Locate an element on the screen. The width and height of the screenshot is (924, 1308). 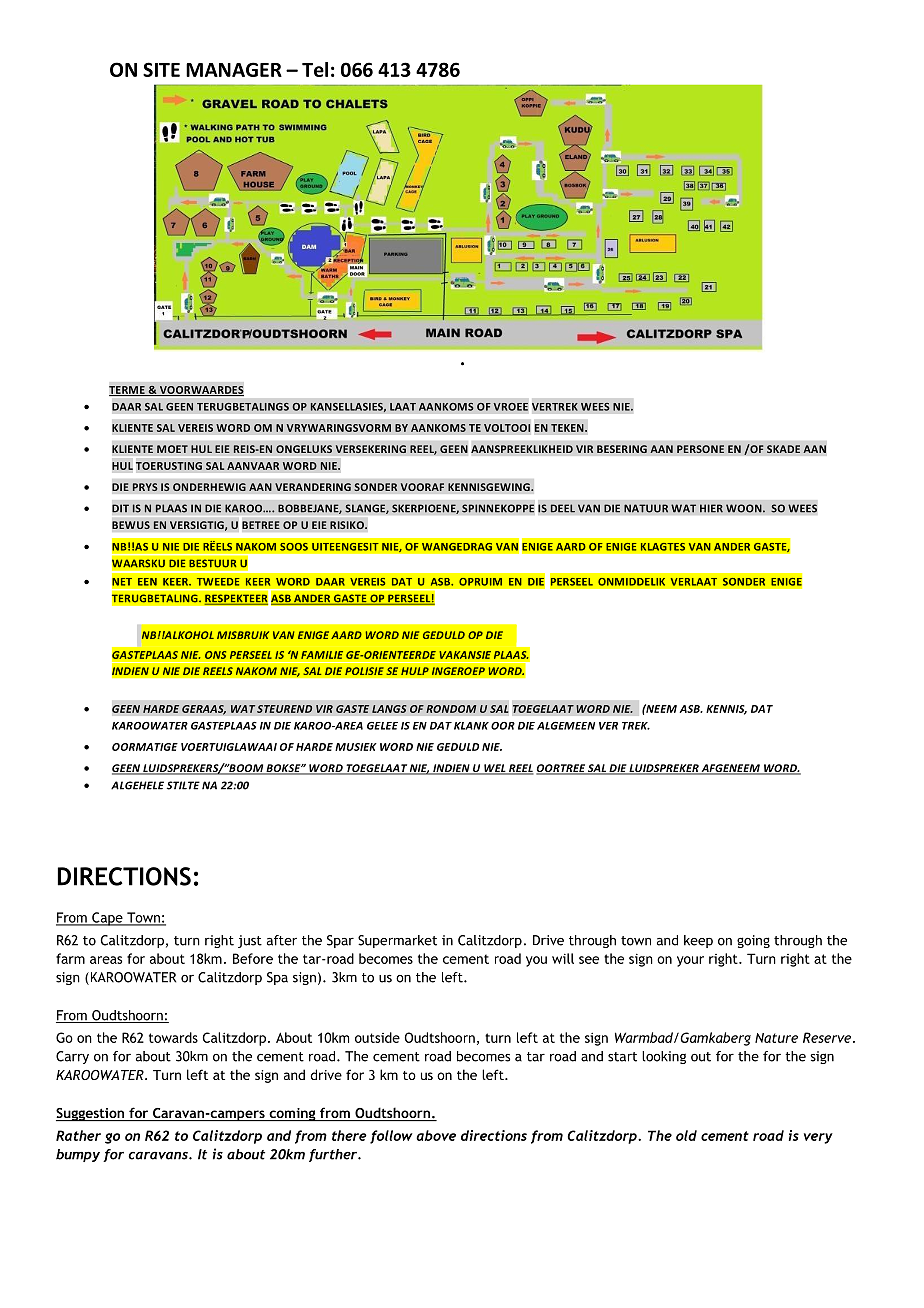
old is located at coordinates (686, 1135).
